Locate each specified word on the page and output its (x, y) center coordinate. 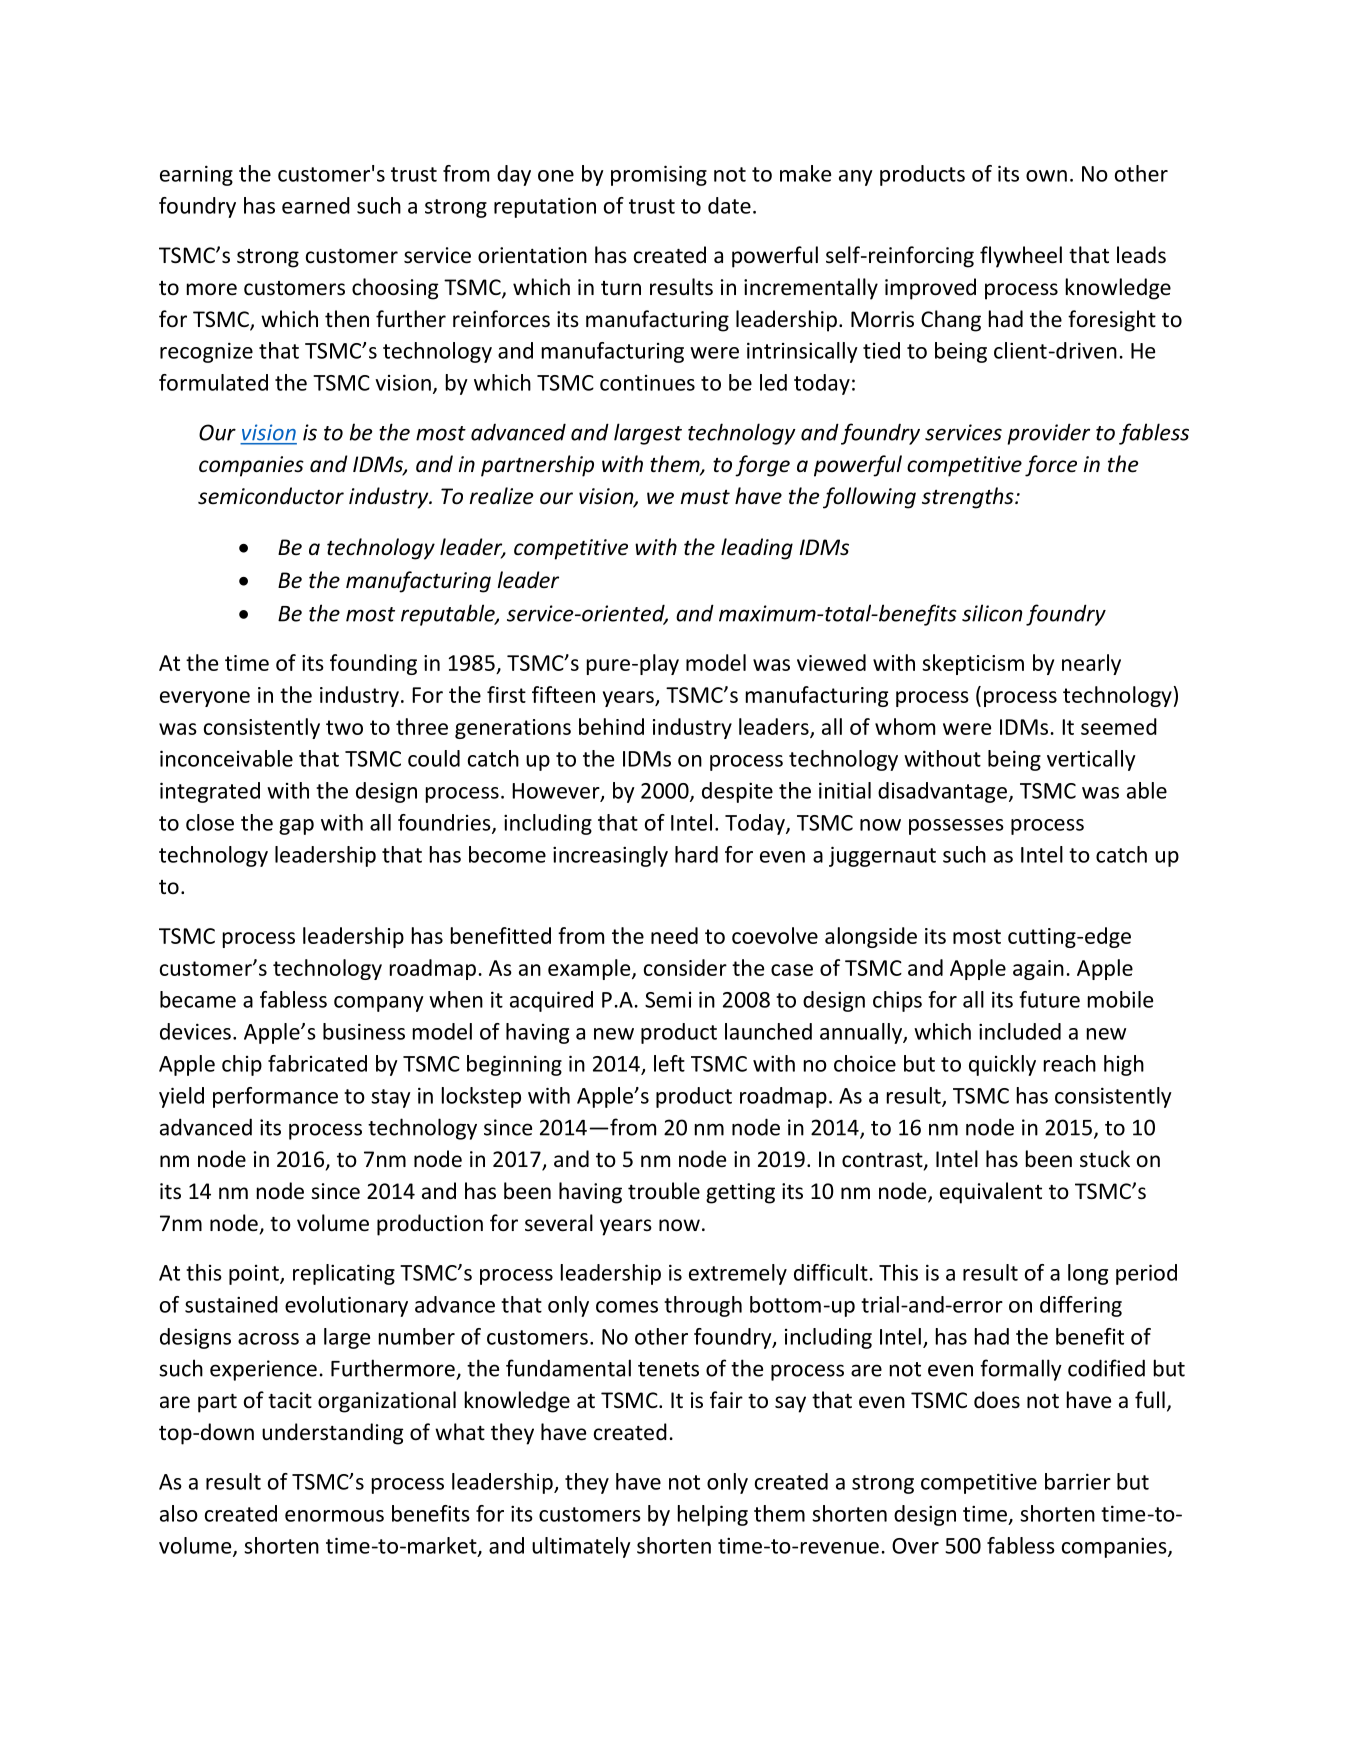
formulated (213, 382)
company (379, 1004)
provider (1048, 434)
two (344, 727)
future (1049, 999)
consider (685, 967)
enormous (334, 1516)
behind (611, 726)
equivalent (991, 1193)
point (255, 1275)
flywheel (1021, 257)
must (705, 497)
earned (316, 205)
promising (659, 175)
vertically (1091, 760)
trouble (664, 1191)
